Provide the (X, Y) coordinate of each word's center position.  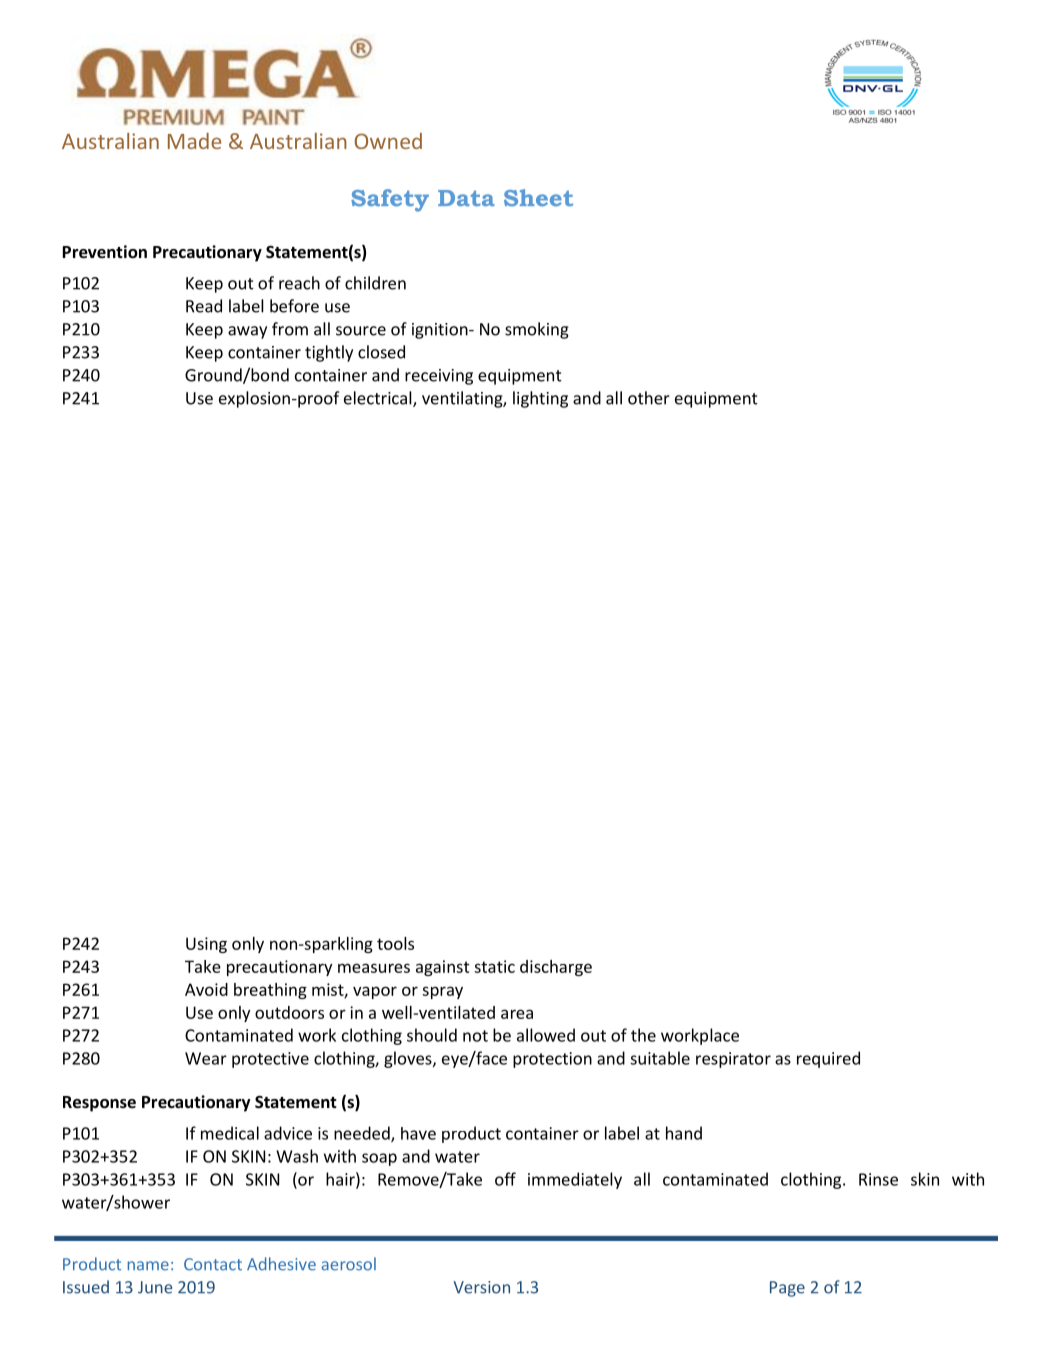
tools (395, 943)
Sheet (538, 198)
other (649, 398)
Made (194, 141)
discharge (556, 968)
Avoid (206, 989)
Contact (213, 1264)
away (247, 332)
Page (787, 1289)
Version (481, 1287)
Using (206, 945)
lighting (540, 399)
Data (466, 198)
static (494, 966)
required (828, 1059)
